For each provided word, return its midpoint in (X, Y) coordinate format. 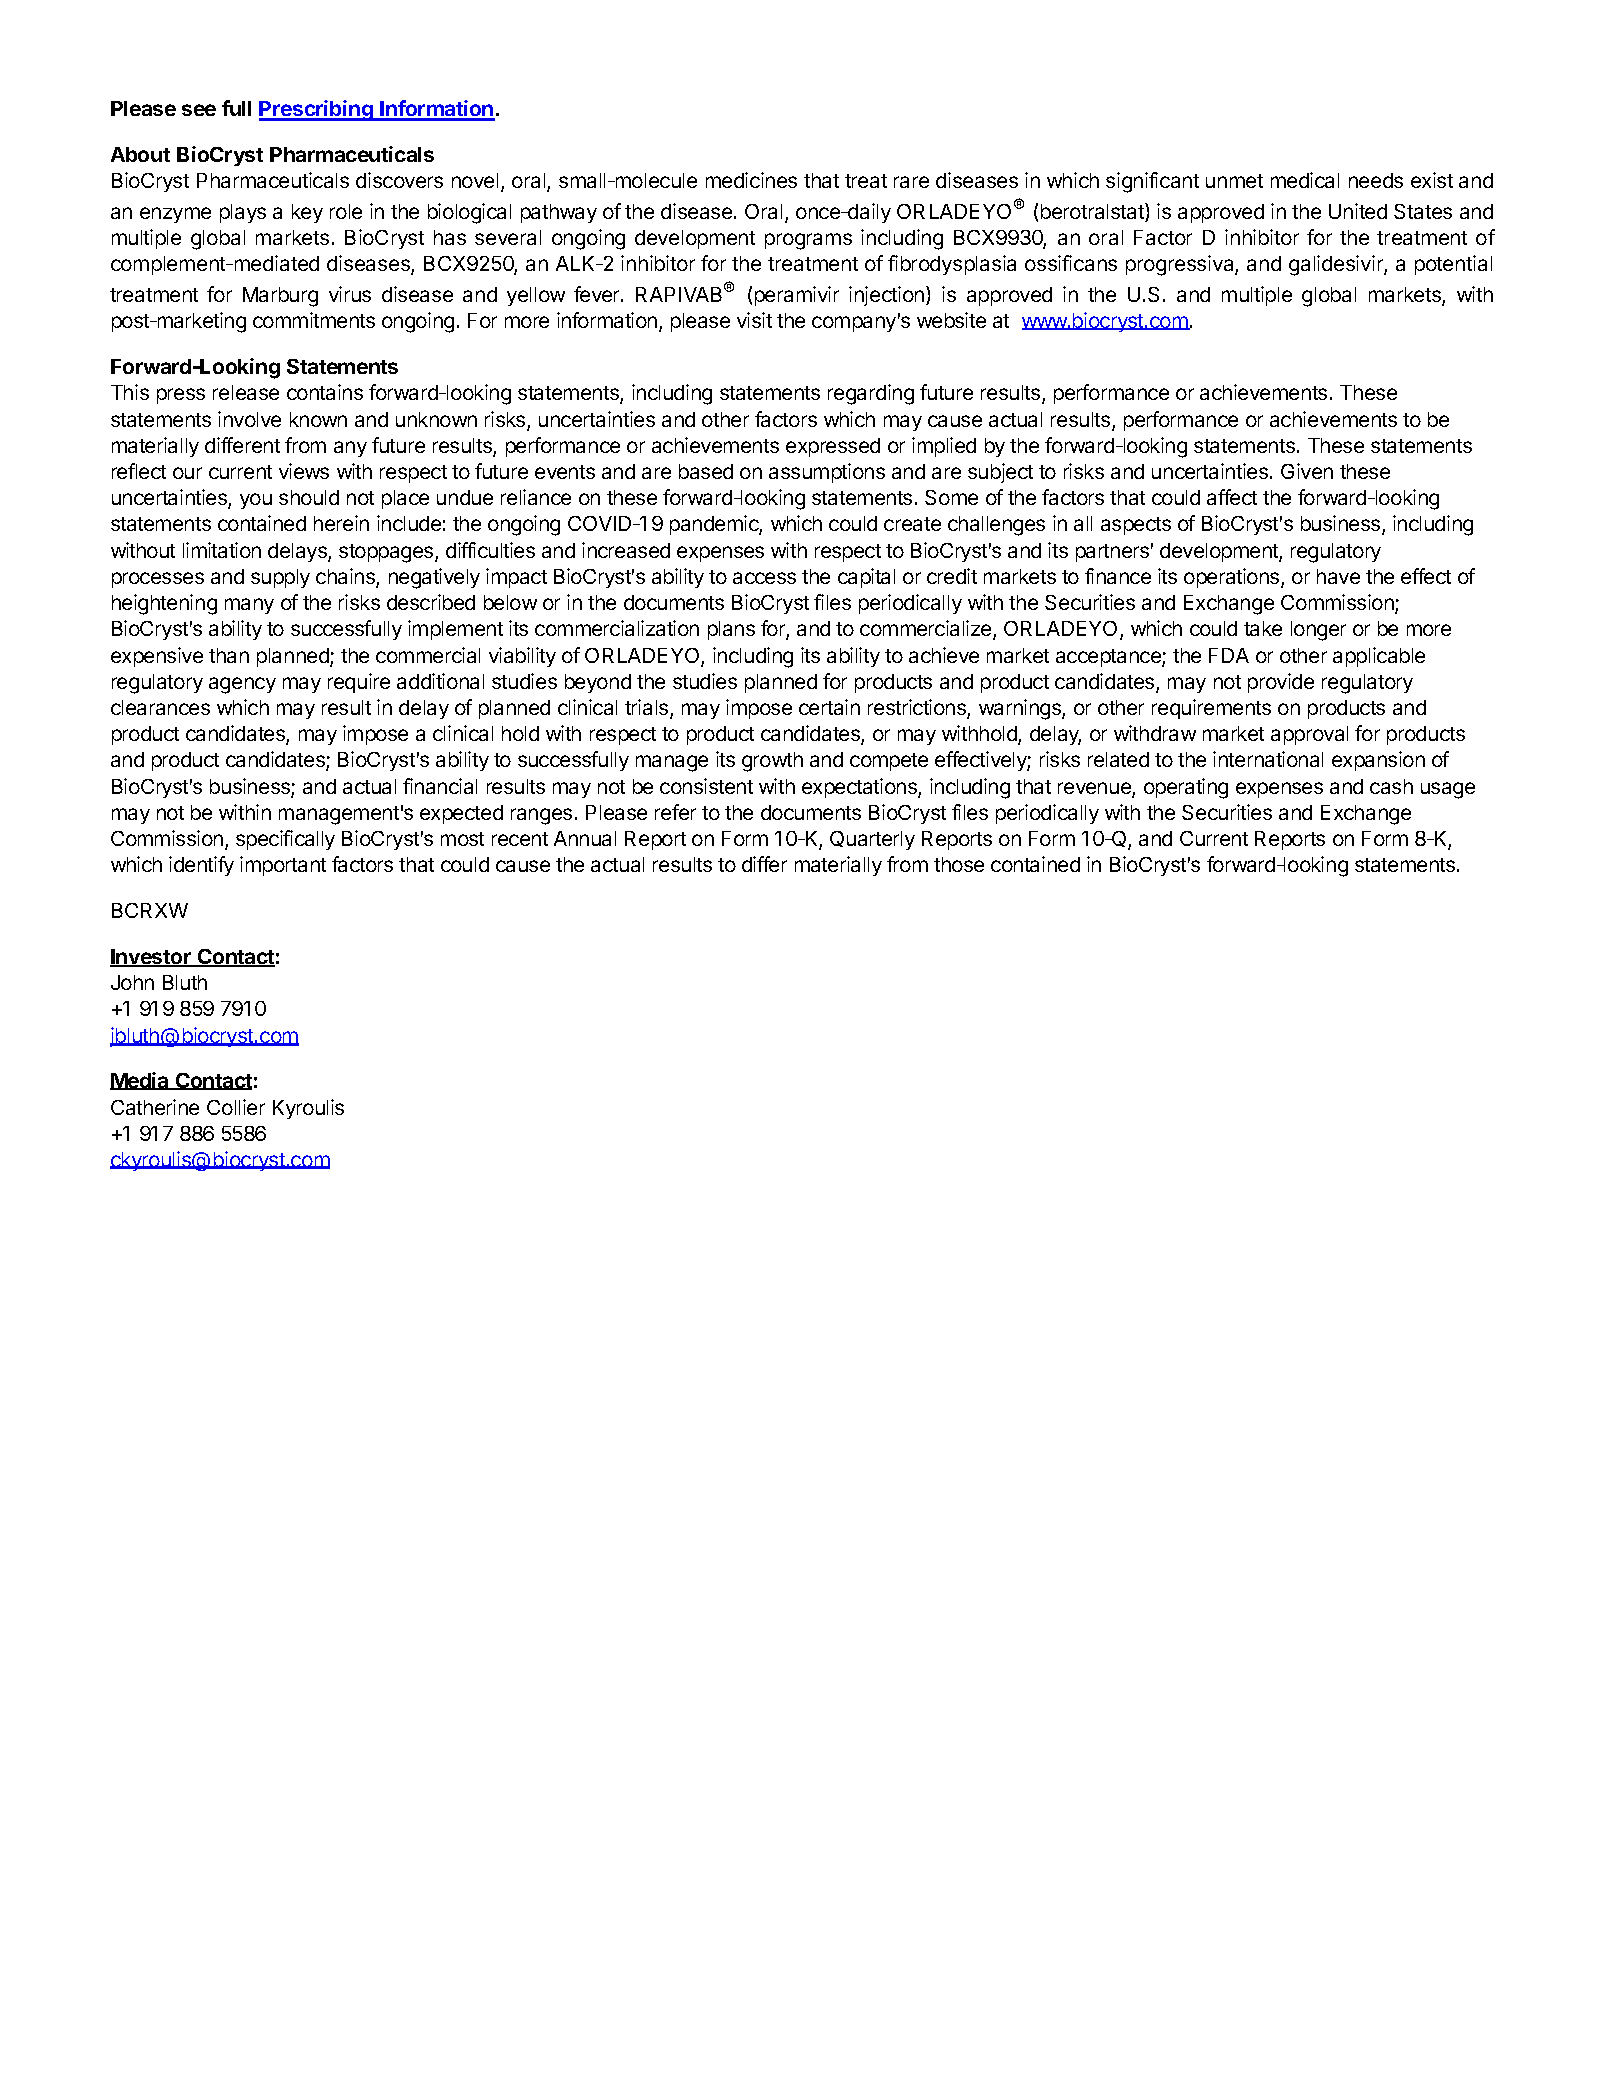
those (959, 864)
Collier (236, 1107)
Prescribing (317, 110)
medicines (751, 180)
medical (1305, 180)
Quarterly (872, 840)
